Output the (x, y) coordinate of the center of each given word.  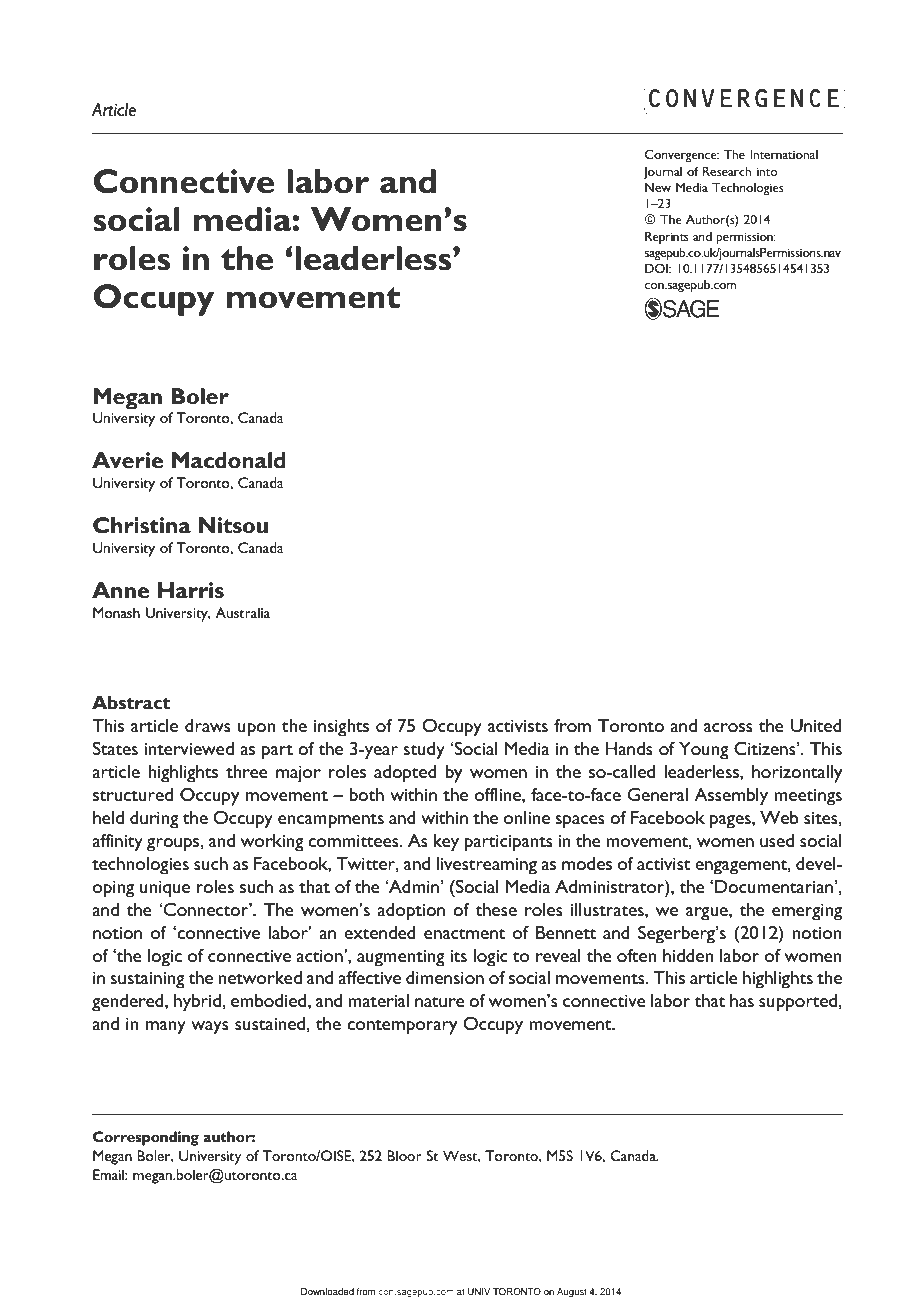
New (658, 187)
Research (727, 171)
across (728, 727)
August (572, 1292)
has (742, 1000)
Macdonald (228, 460)
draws (208, 725)
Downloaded (327, 1291)
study (424, 751)
